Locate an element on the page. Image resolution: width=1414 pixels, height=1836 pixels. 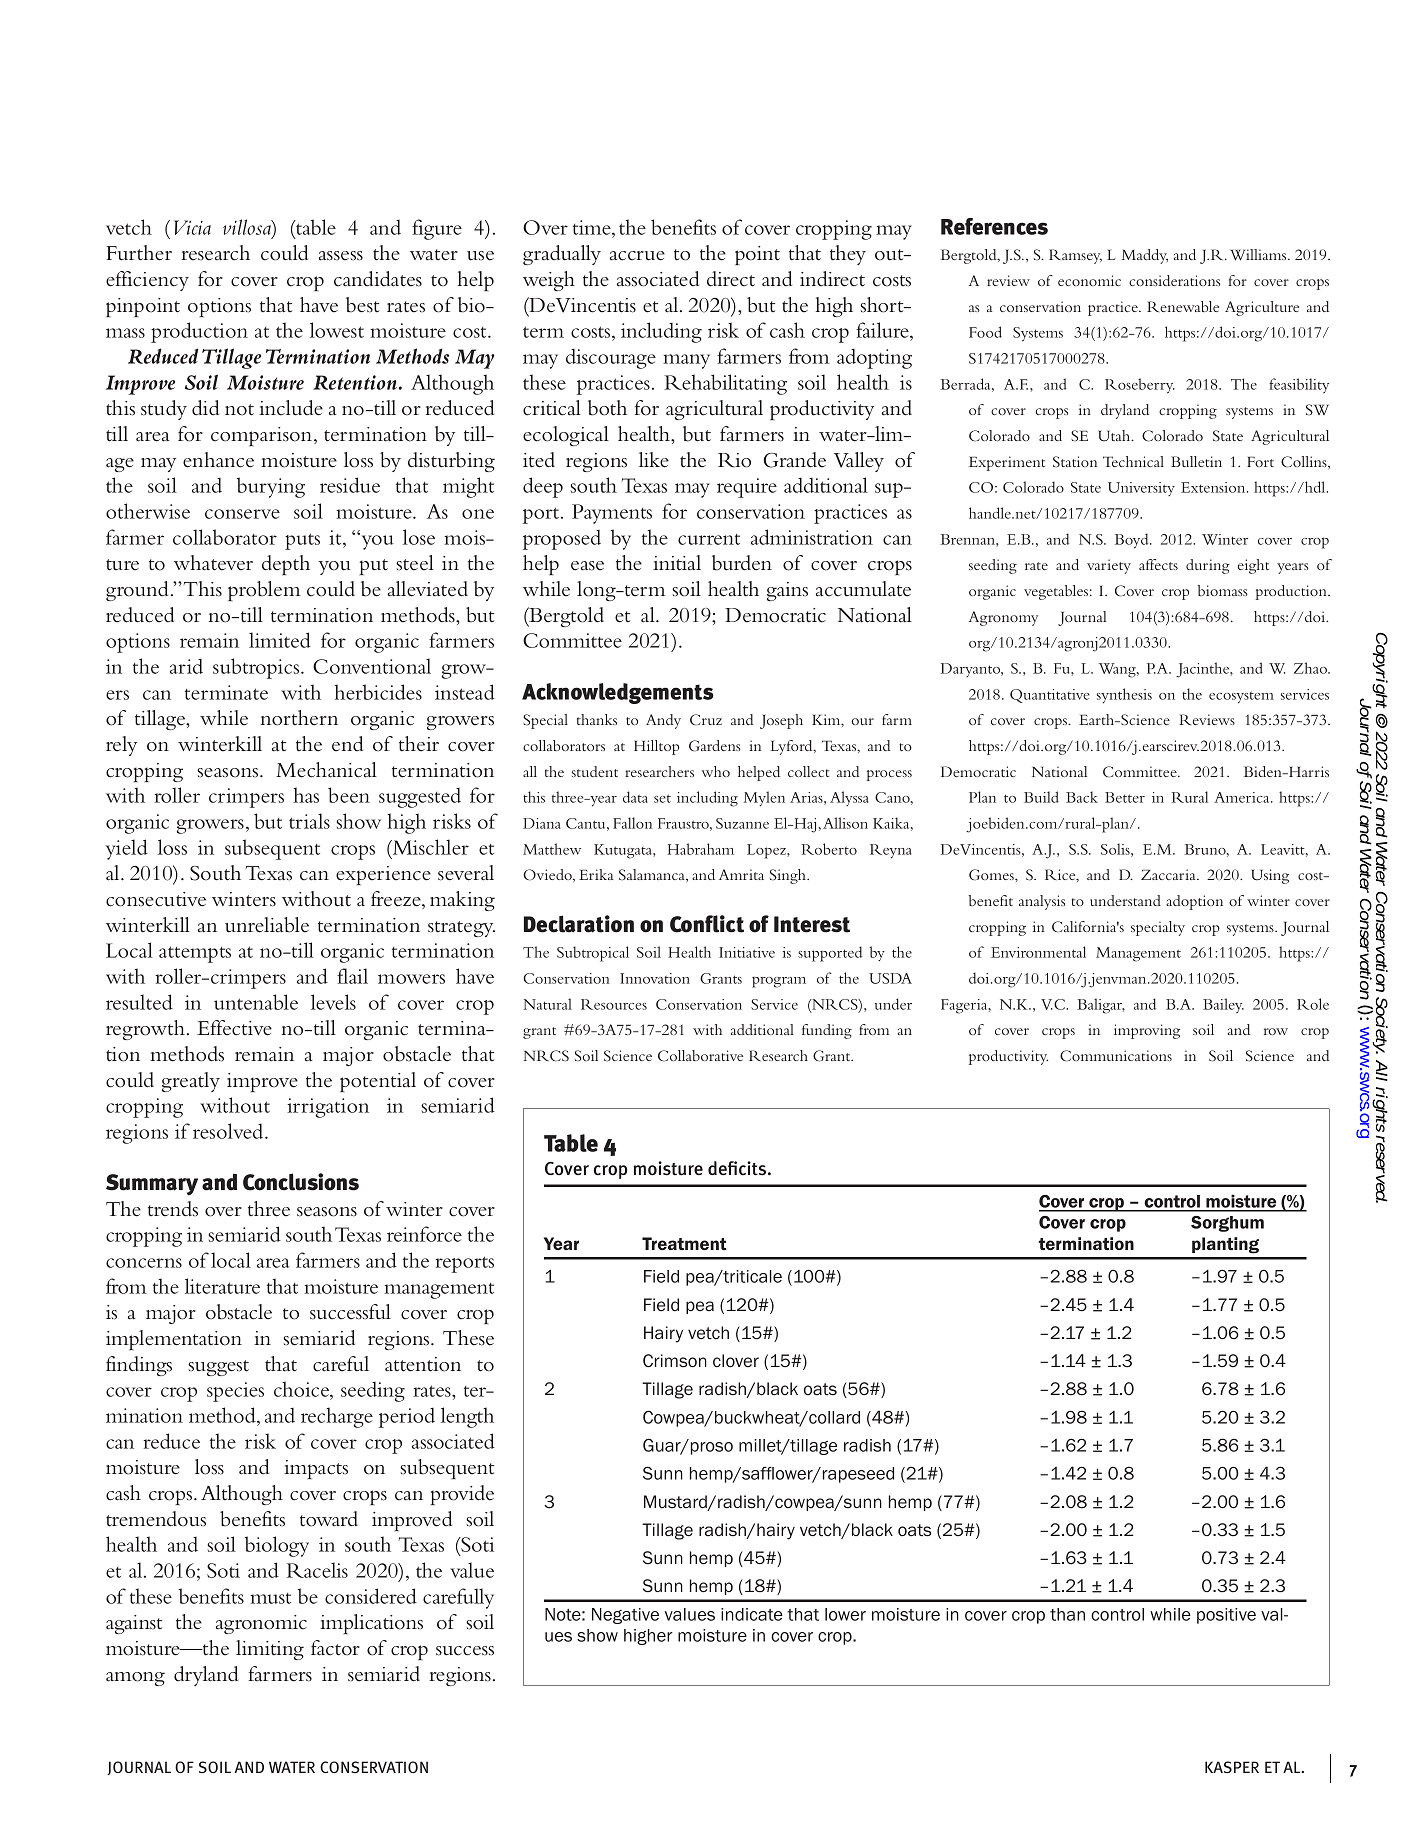
limiting is located at coordinates (270, 1650).
